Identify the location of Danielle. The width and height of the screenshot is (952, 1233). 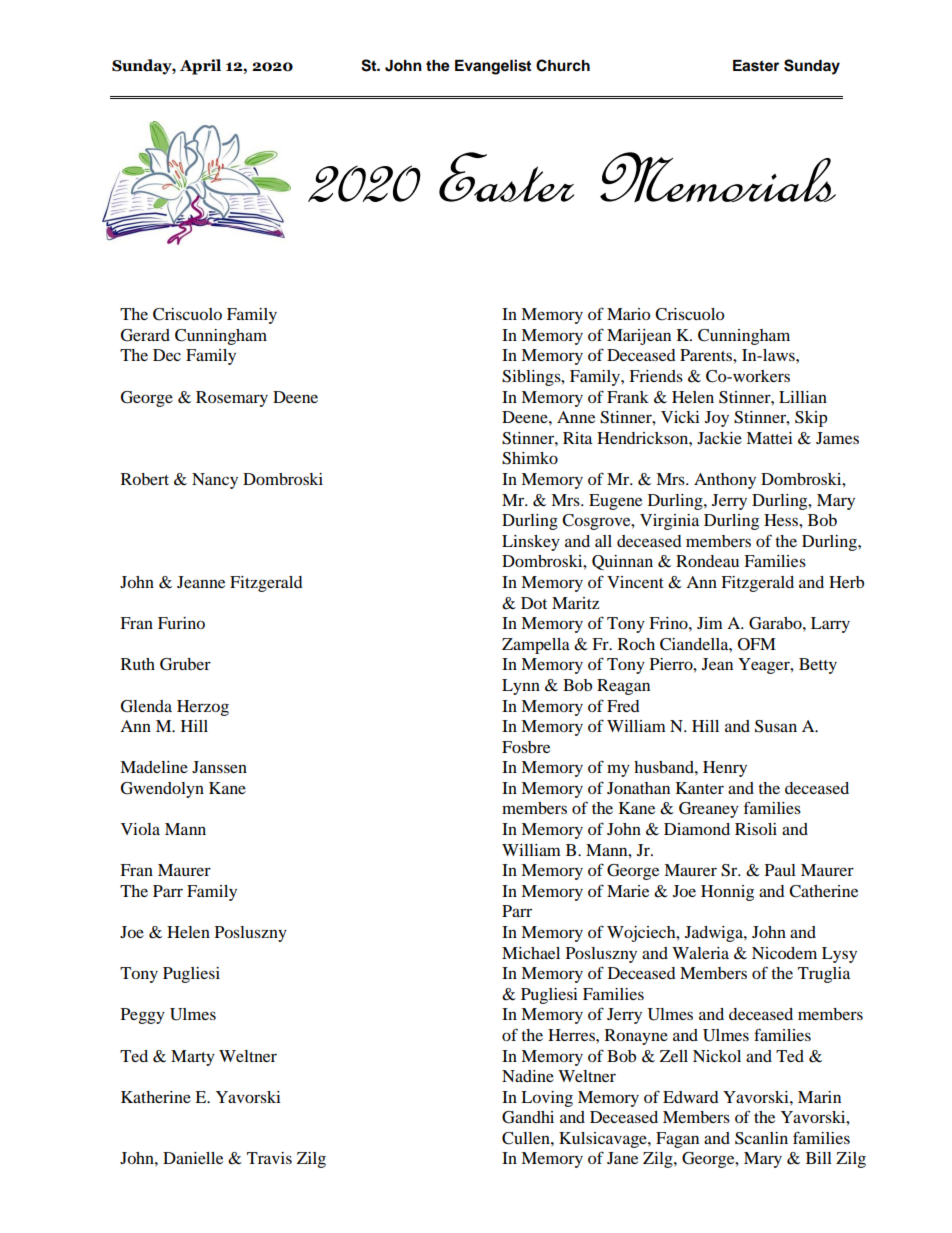
(193, 1158).
